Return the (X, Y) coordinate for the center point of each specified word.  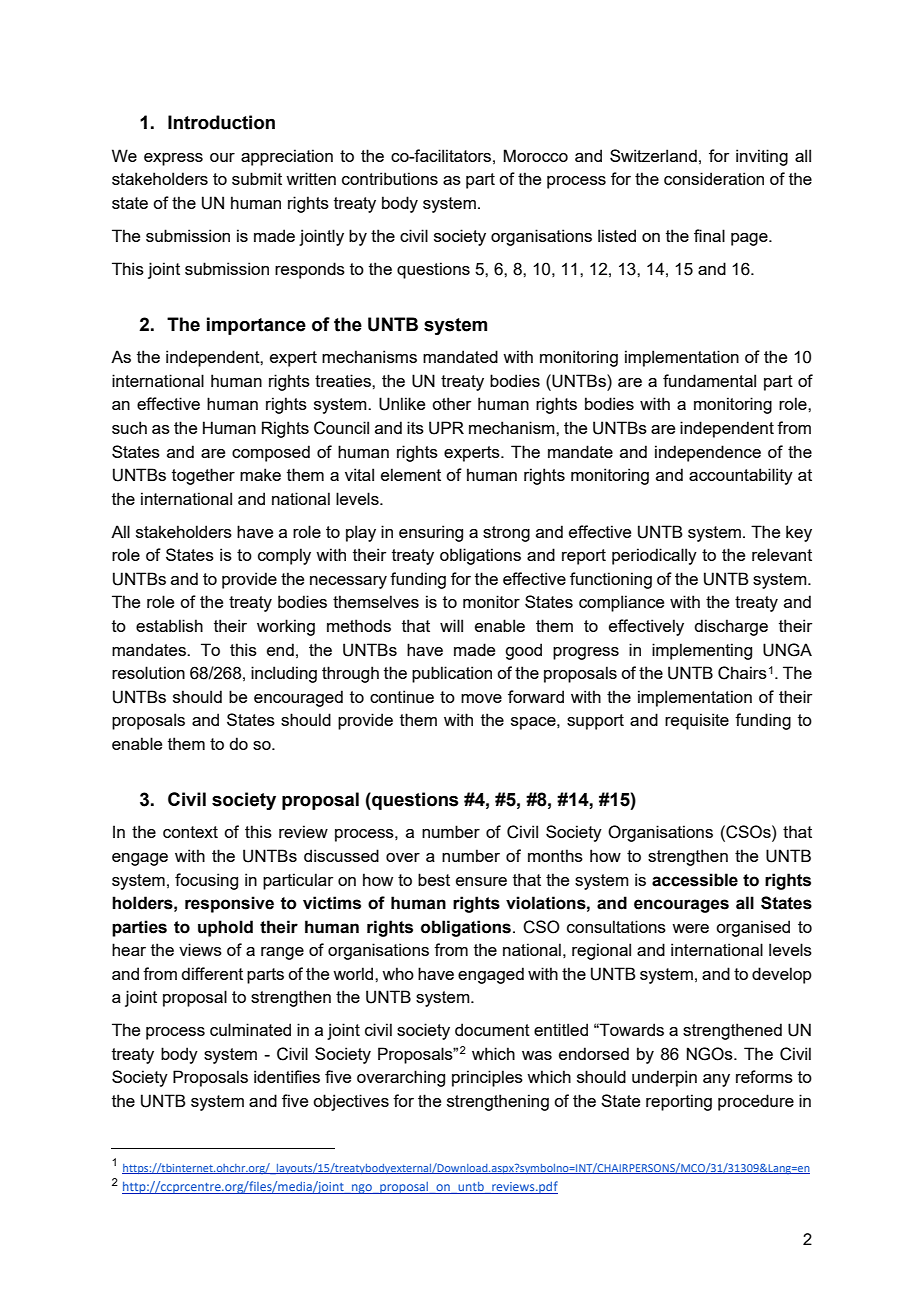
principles (487, 1078)
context (190, 832)
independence (708, 453)
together (203, 476)
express (173, 159)
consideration (714, 178)
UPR (446, 428)
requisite (697, 721)
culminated (250, 1029)
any (716, 1080)
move (481, 698)
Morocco (535, 155)
